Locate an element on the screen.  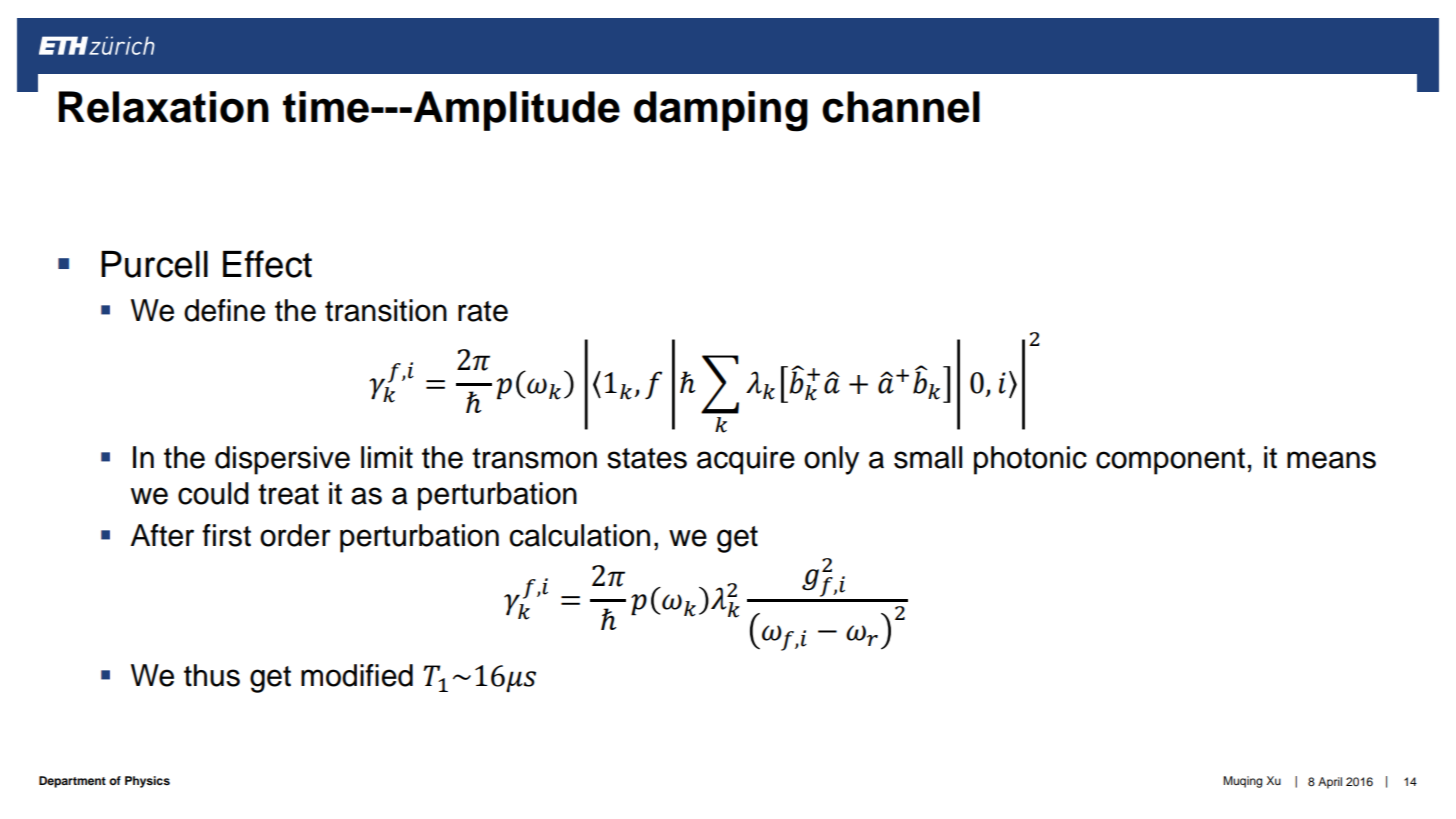
channel is located at coordinates (901, 107).
